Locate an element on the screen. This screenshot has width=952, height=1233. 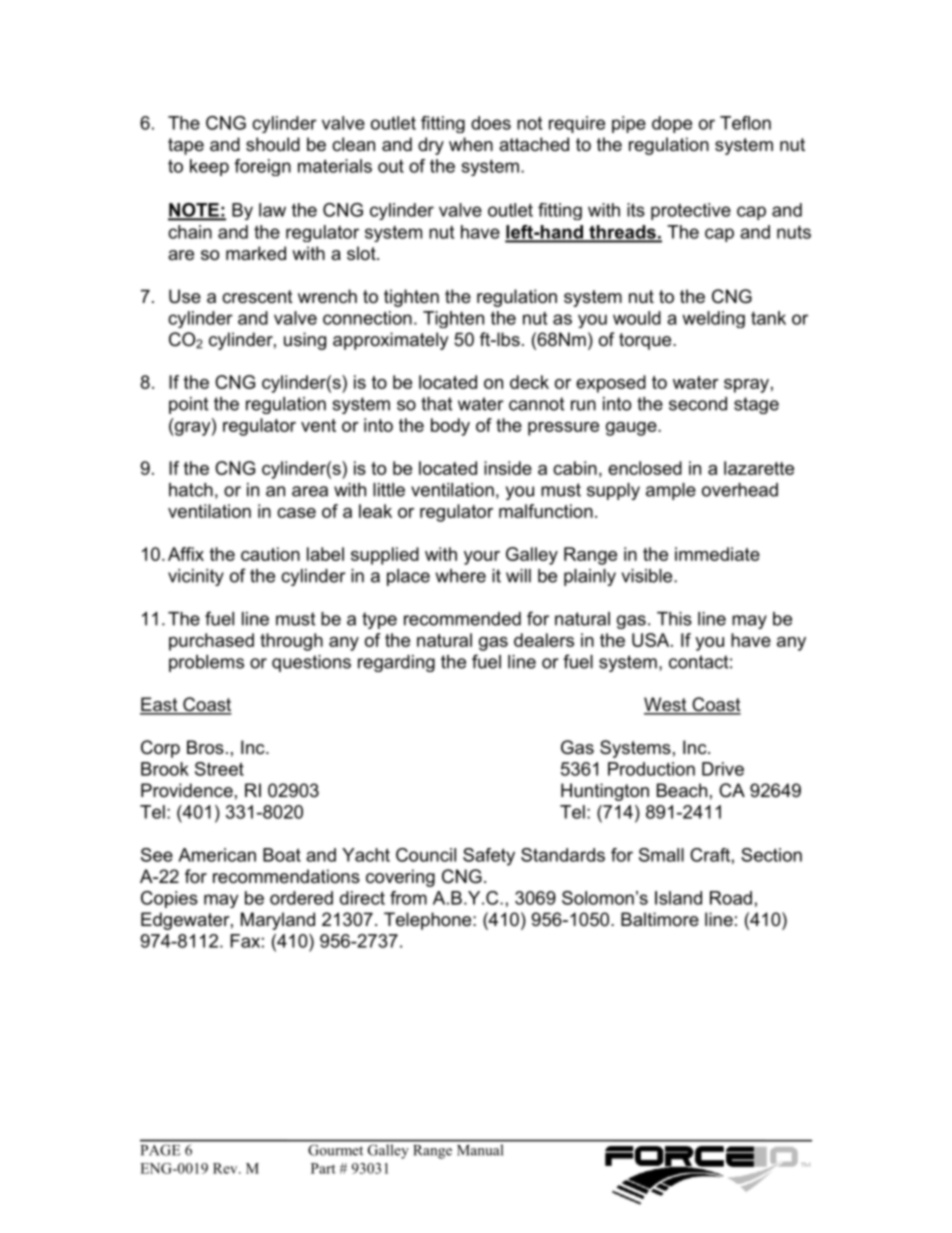
Street is located at coordinates (219, 769).
